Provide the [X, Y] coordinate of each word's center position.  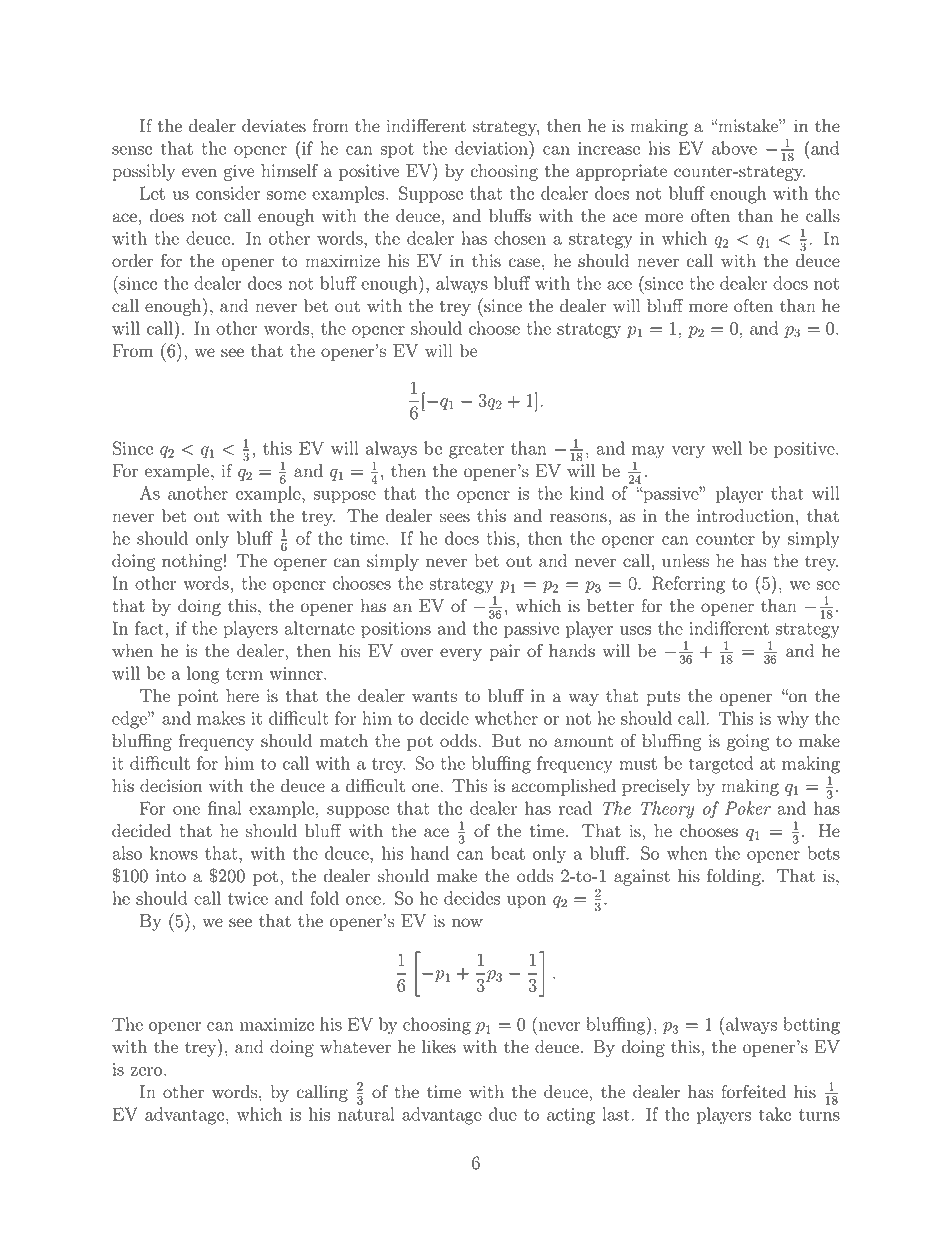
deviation [492, 147]
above [734, 148]
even [199, 173]
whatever [355, 1047]
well [727, 448]
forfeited [753, 1092]
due [503, 1114]
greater [476, 451]
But [506, 741]
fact [149, 628]
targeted [721, 765]
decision [171, 786]
